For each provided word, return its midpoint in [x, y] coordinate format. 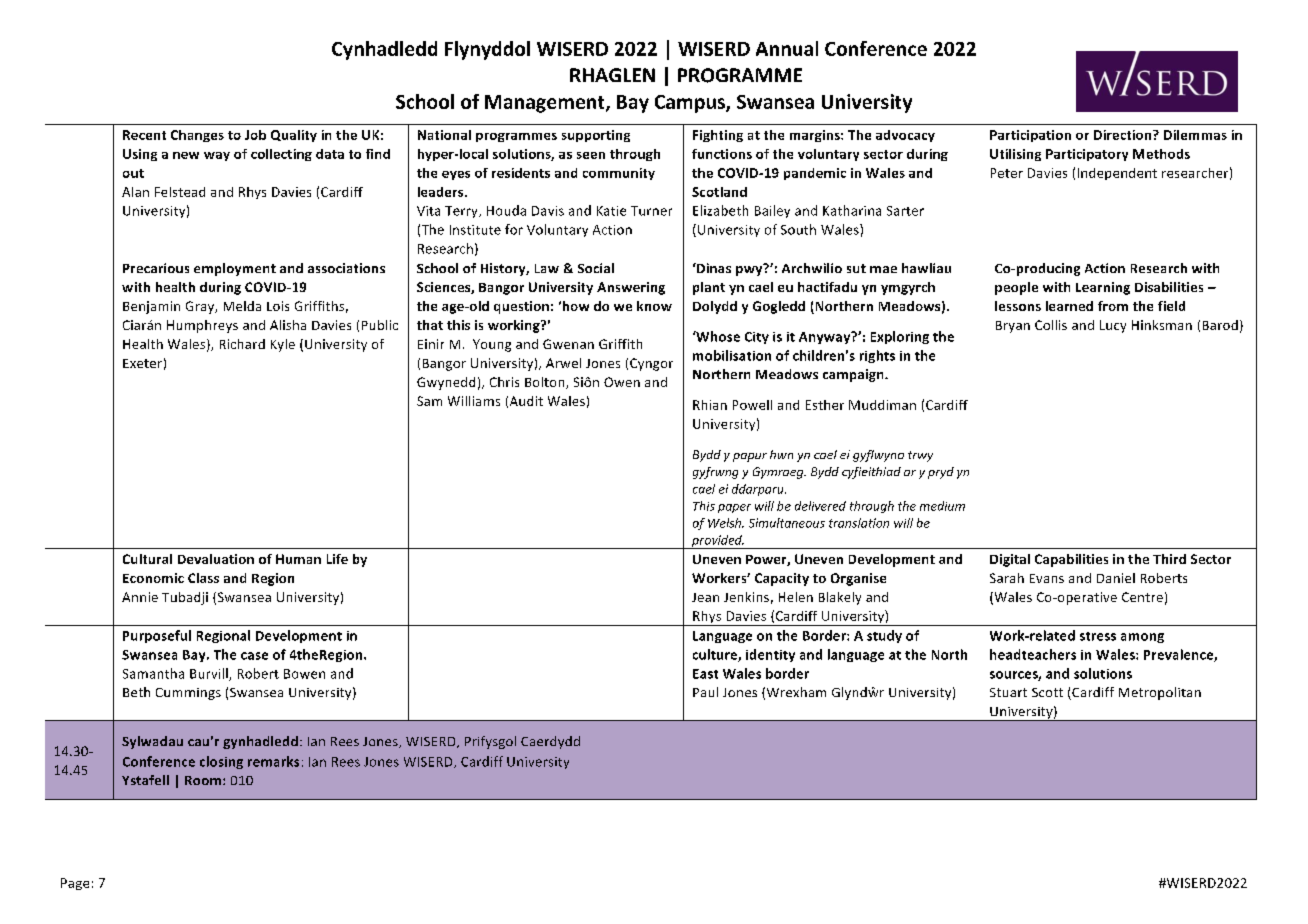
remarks [273, 761]
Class [203, 578]
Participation [1030, 136]
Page [75, 884]
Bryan [1013, 327]
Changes [197, 136]
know [654, 306]
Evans [1047, 578]
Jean [705, 597]
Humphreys [202, 326]
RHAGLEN [612, 75]
